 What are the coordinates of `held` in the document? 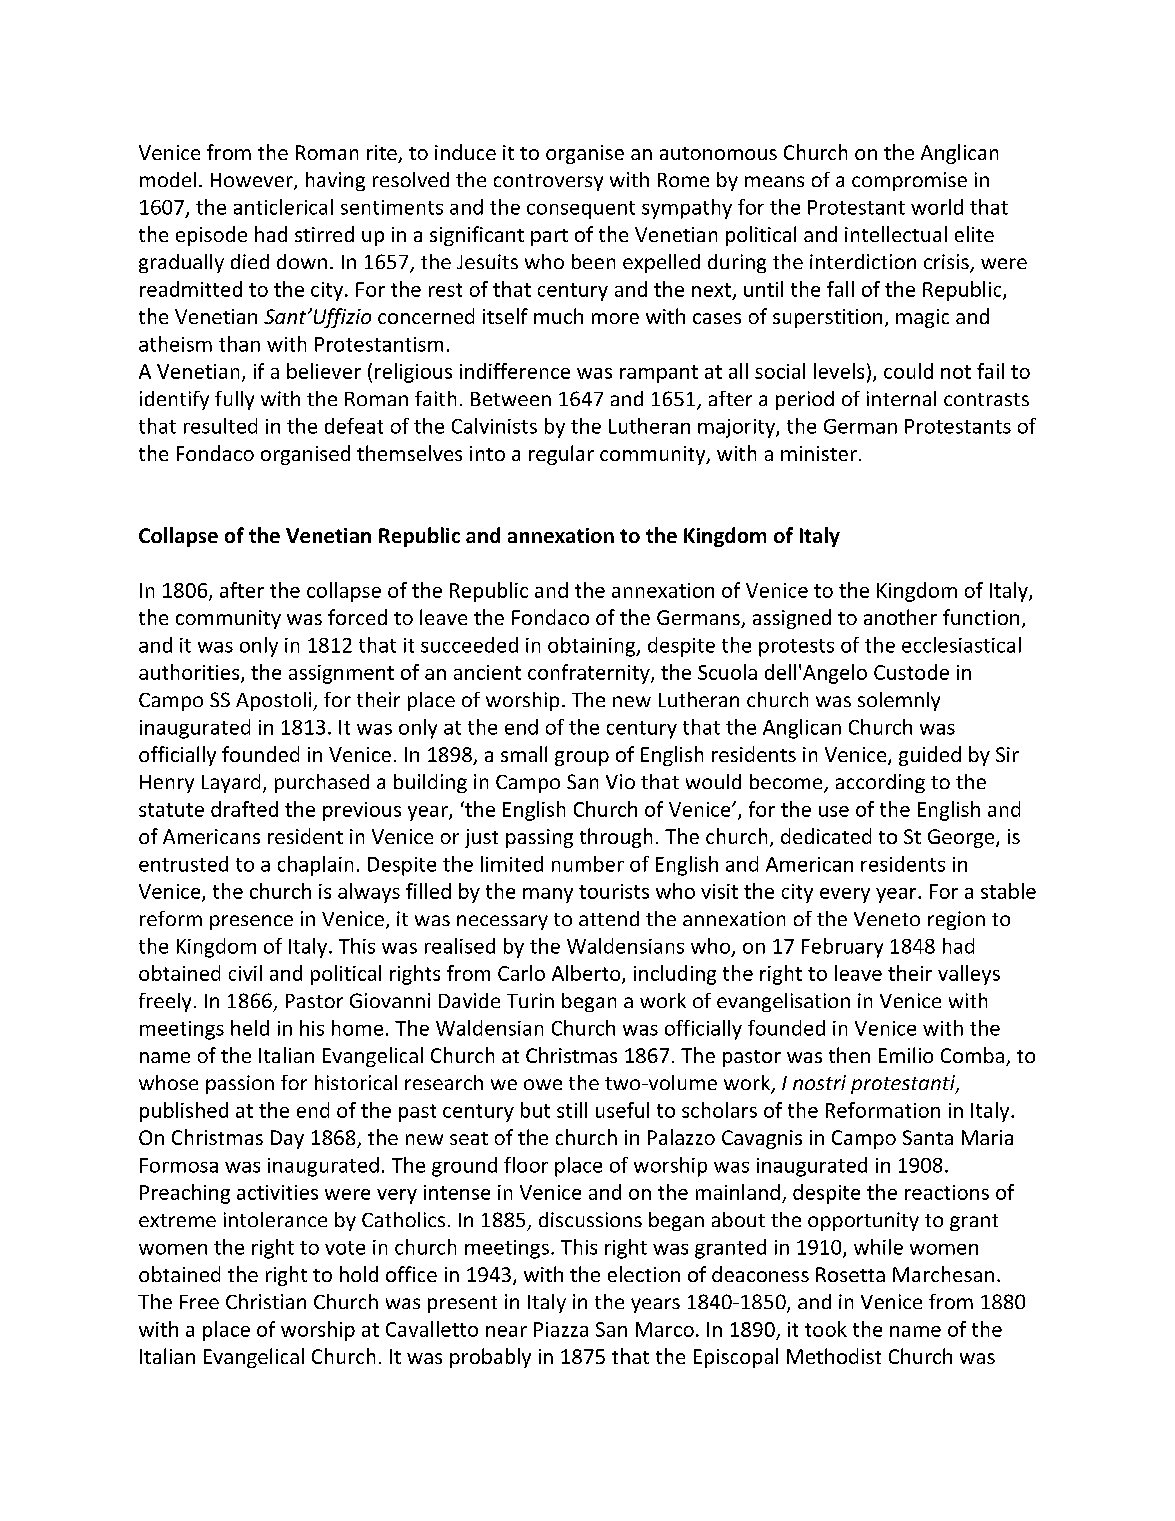 It's located at (250, 1028).
